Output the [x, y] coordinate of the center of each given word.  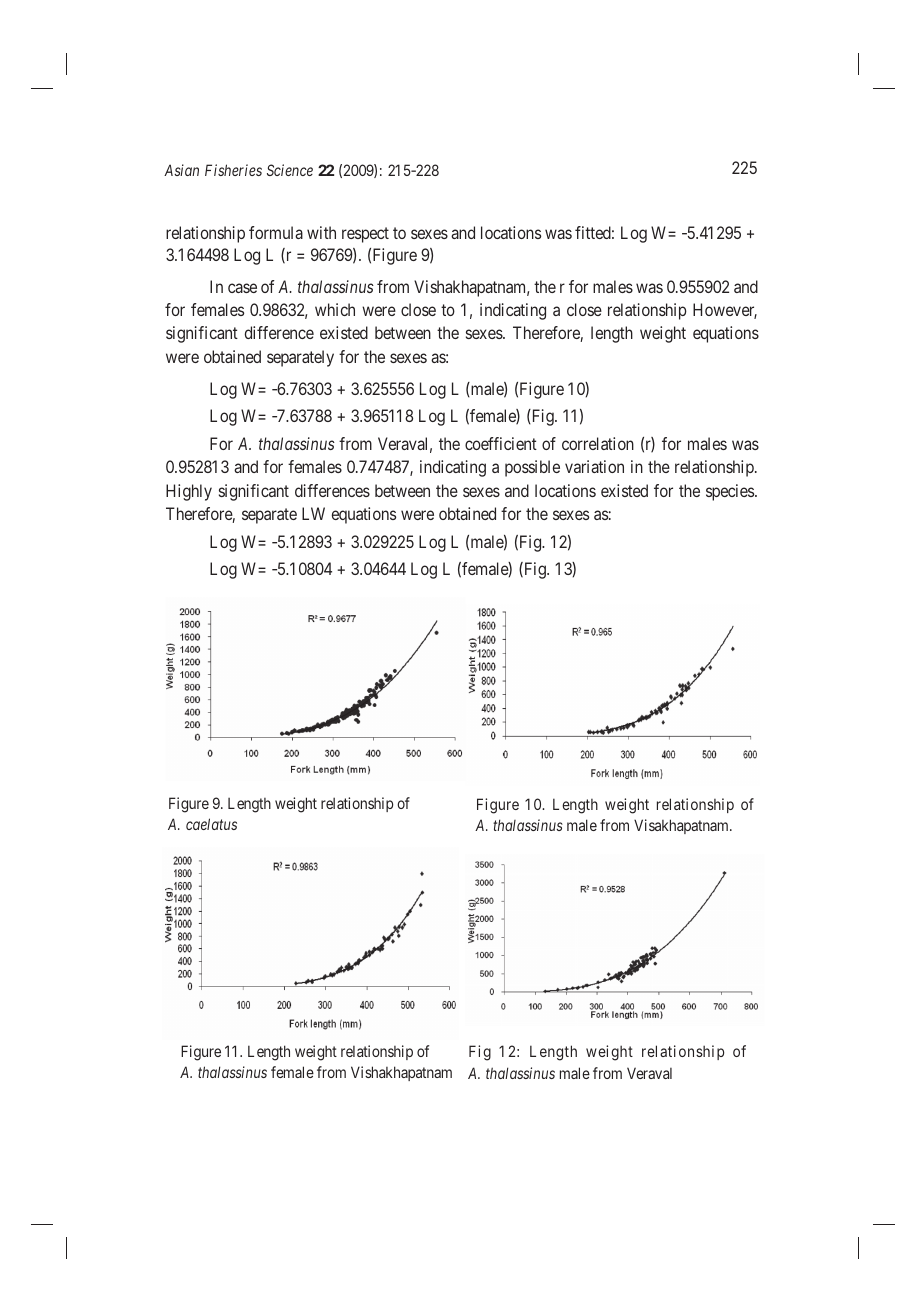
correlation [598, 443]
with [321, 232]
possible [532, 468]
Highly [189, 492]
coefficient [501, 443]
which [335, 309]
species [731, 492]
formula [276, 232]
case [242, 288]
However [725, 311]
